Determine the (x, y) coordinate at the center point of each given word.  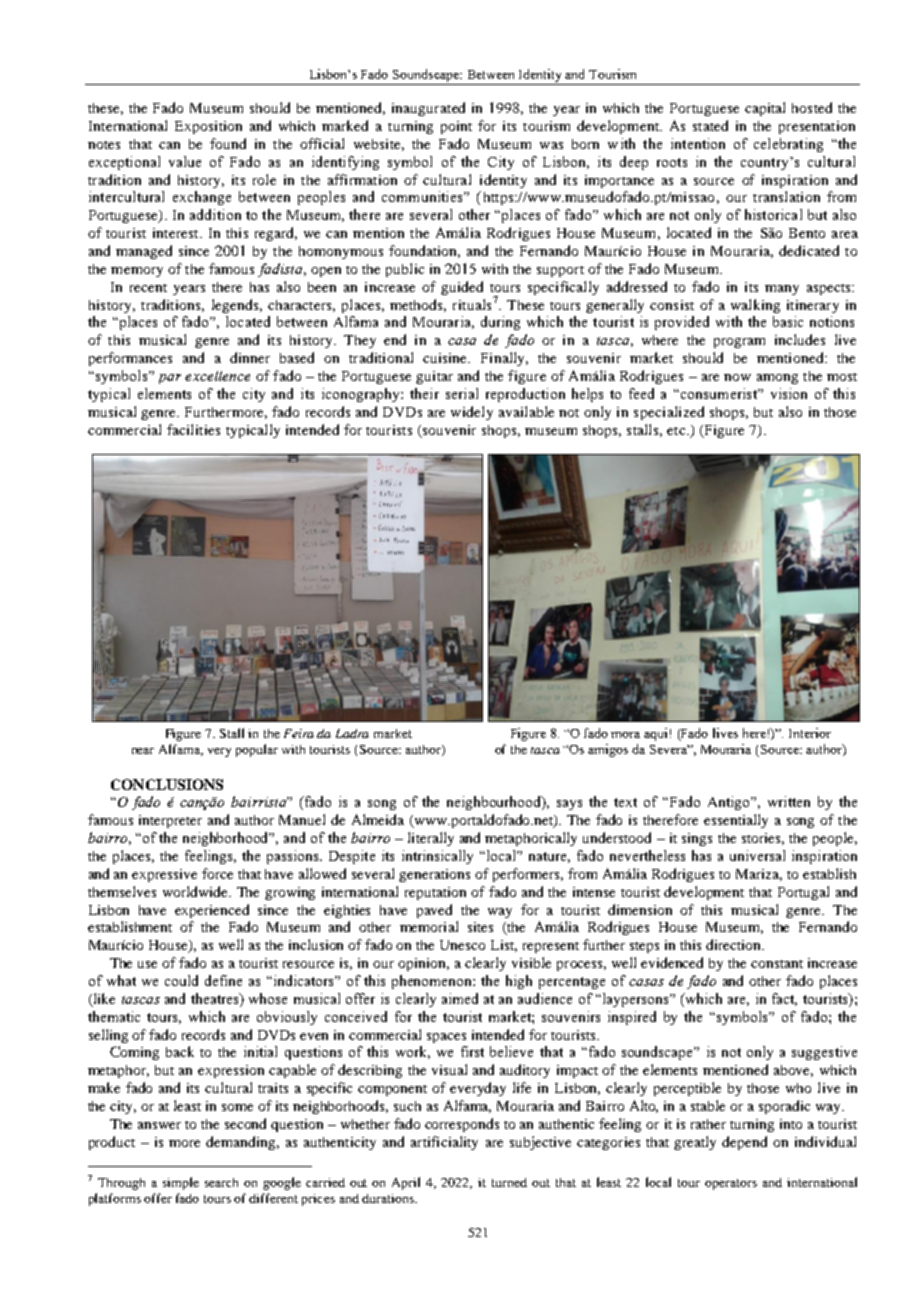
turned (509, 1182)
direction (734, 944)
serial (462, 393)
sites (480, 927)
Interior (810, 733)
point (456, 127)
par (170, 379)
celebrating (788, 145)
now (737, 377)
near (143, 751)
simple (181, 1183)
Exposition (208, 127)
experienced (212, 911)
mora (625, 735)
